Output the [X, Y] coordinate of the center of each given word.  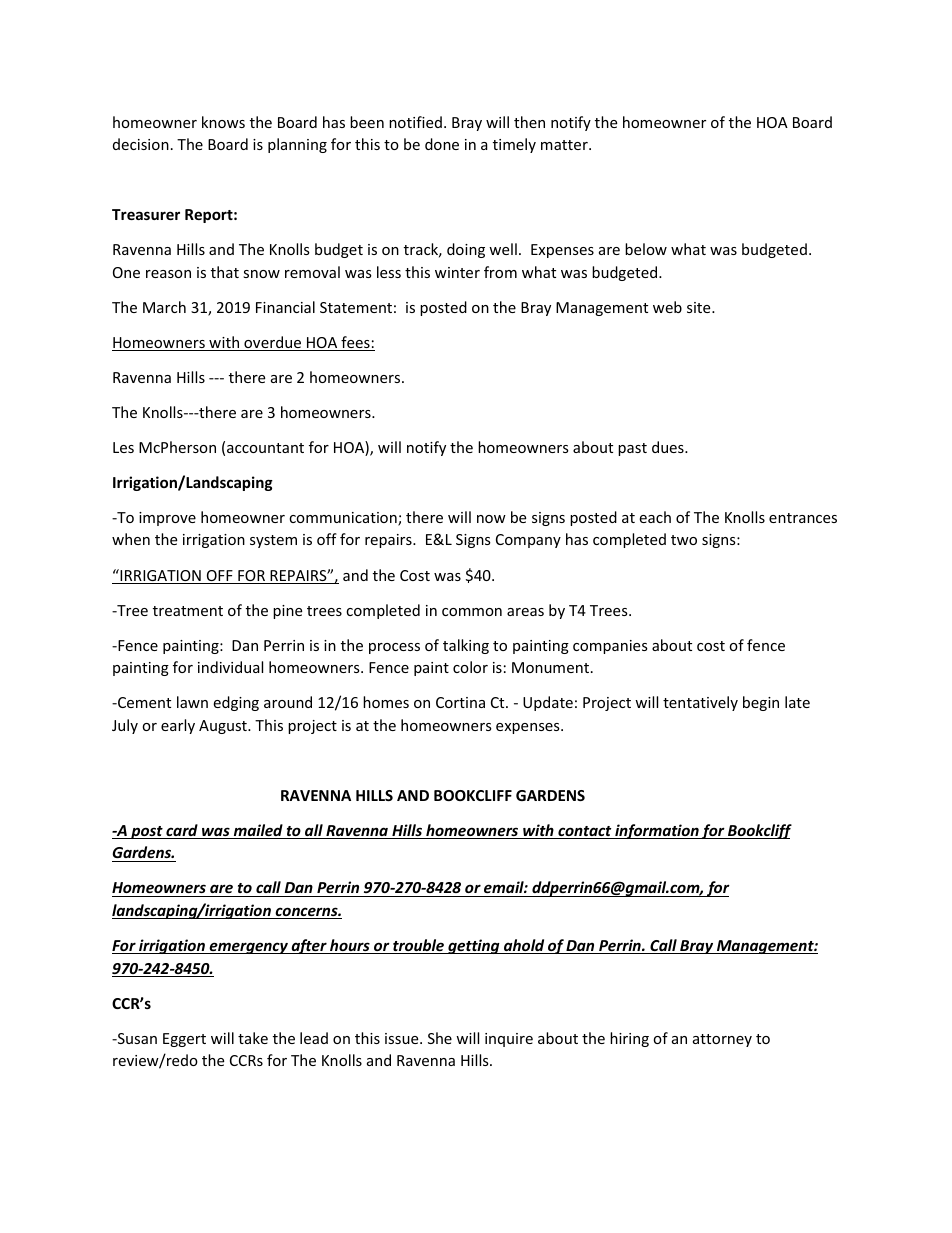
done [442, 144]
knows [223, 122]
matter [565, 145]
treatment [188, 611]
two [684, 540]
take [253, 1038]
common [472, 612]
